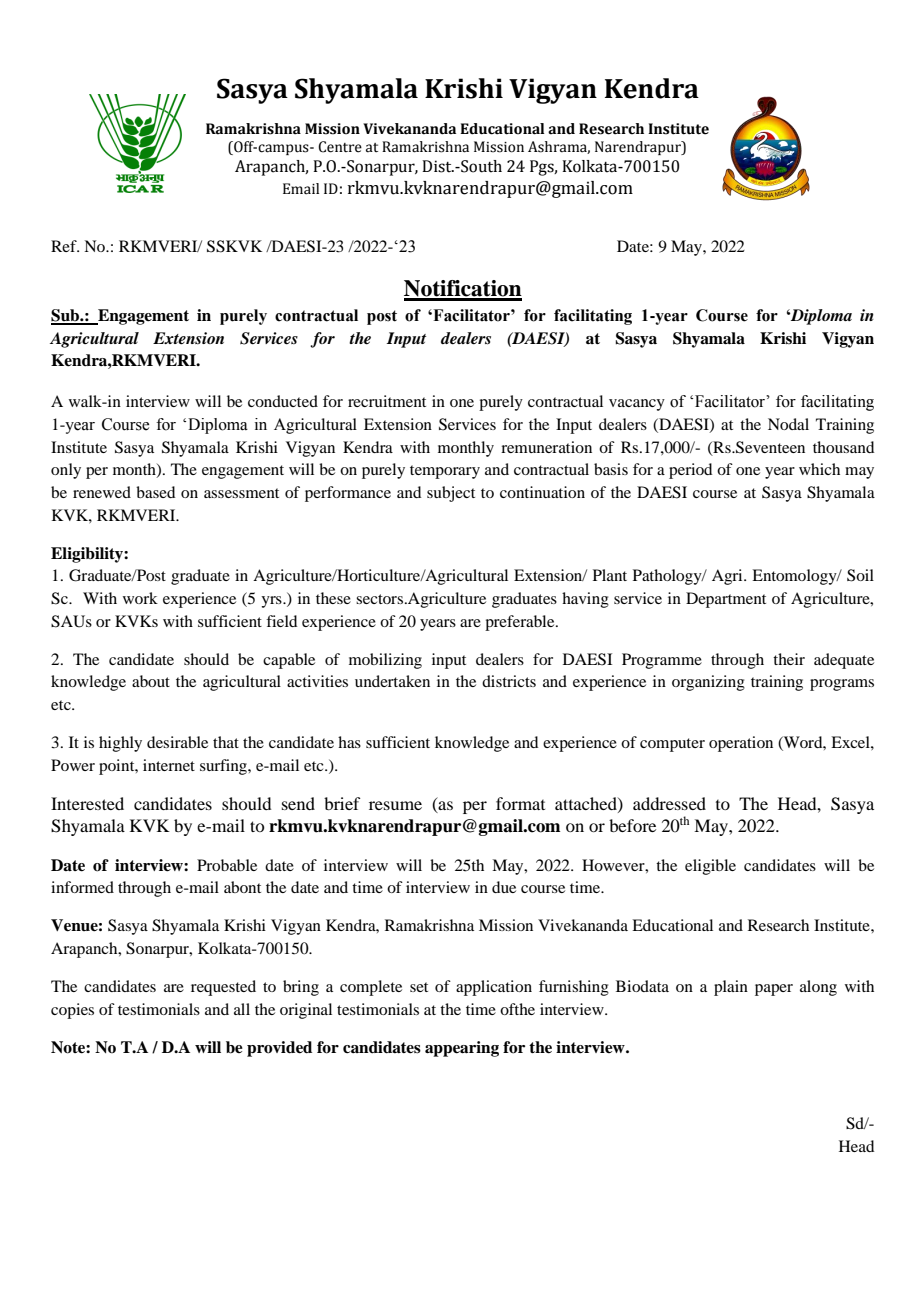 This image has height=1309, width=924. What do you see at coordinates (741, 744) in the image?
I see `operation` at bounding box center [741, 744].
